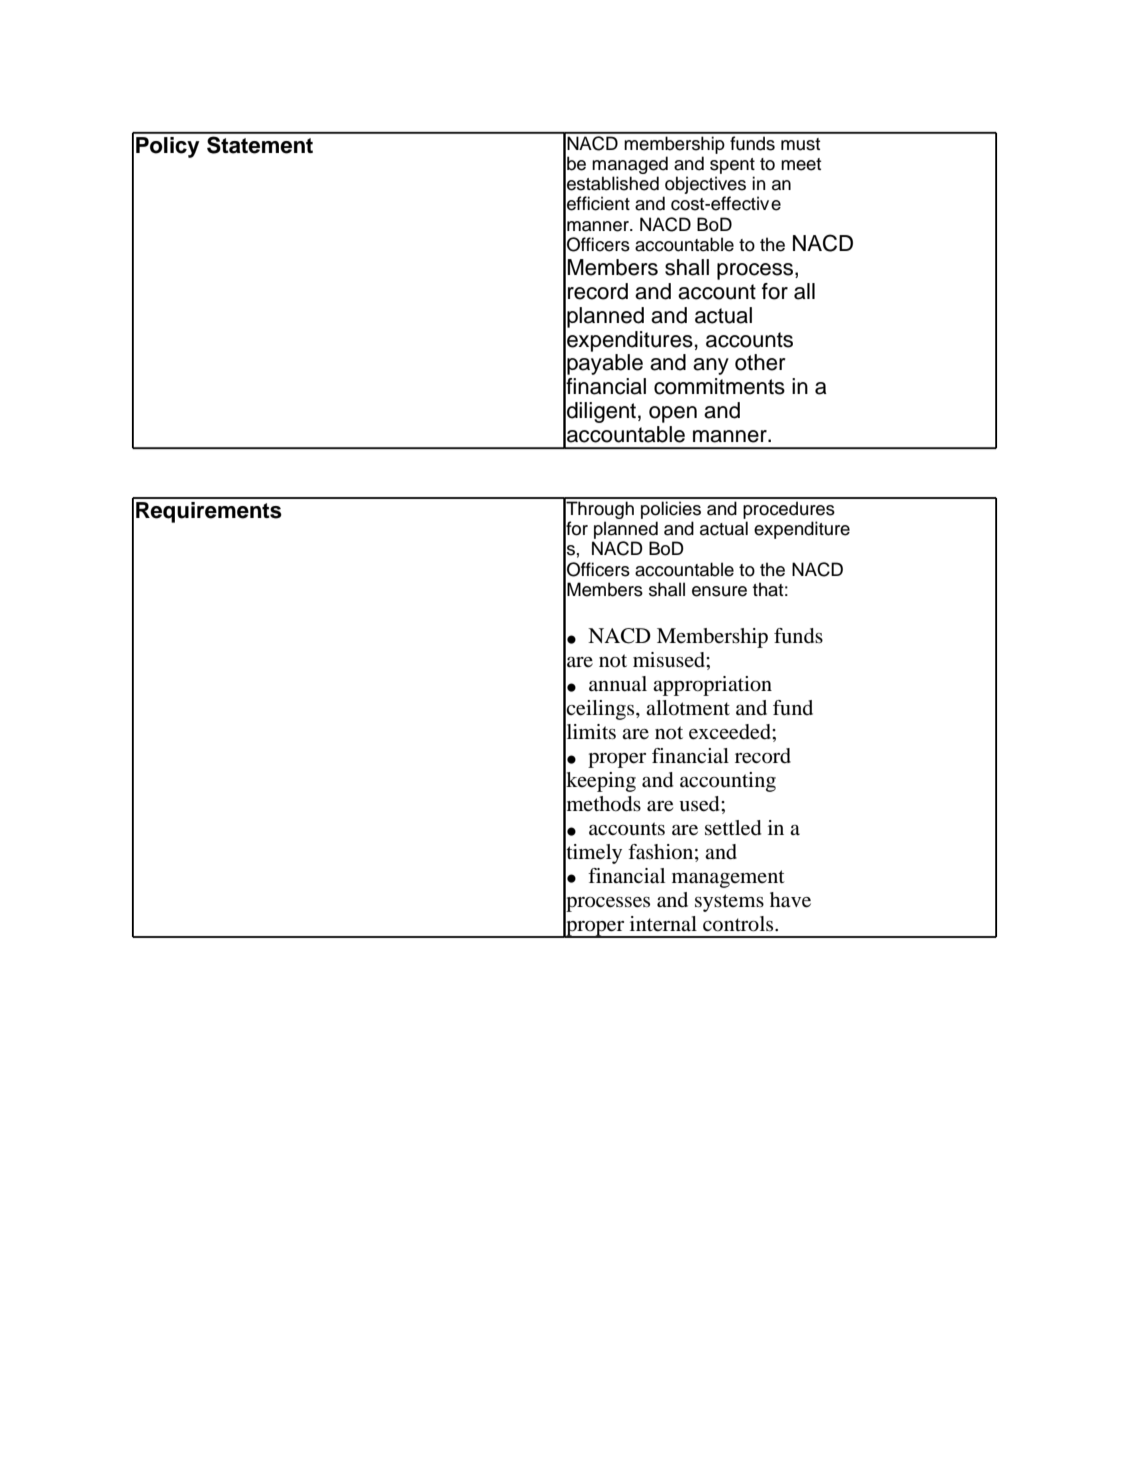 The image size is (1129, 1459). I want to click on objectives, so click(705, 185).
